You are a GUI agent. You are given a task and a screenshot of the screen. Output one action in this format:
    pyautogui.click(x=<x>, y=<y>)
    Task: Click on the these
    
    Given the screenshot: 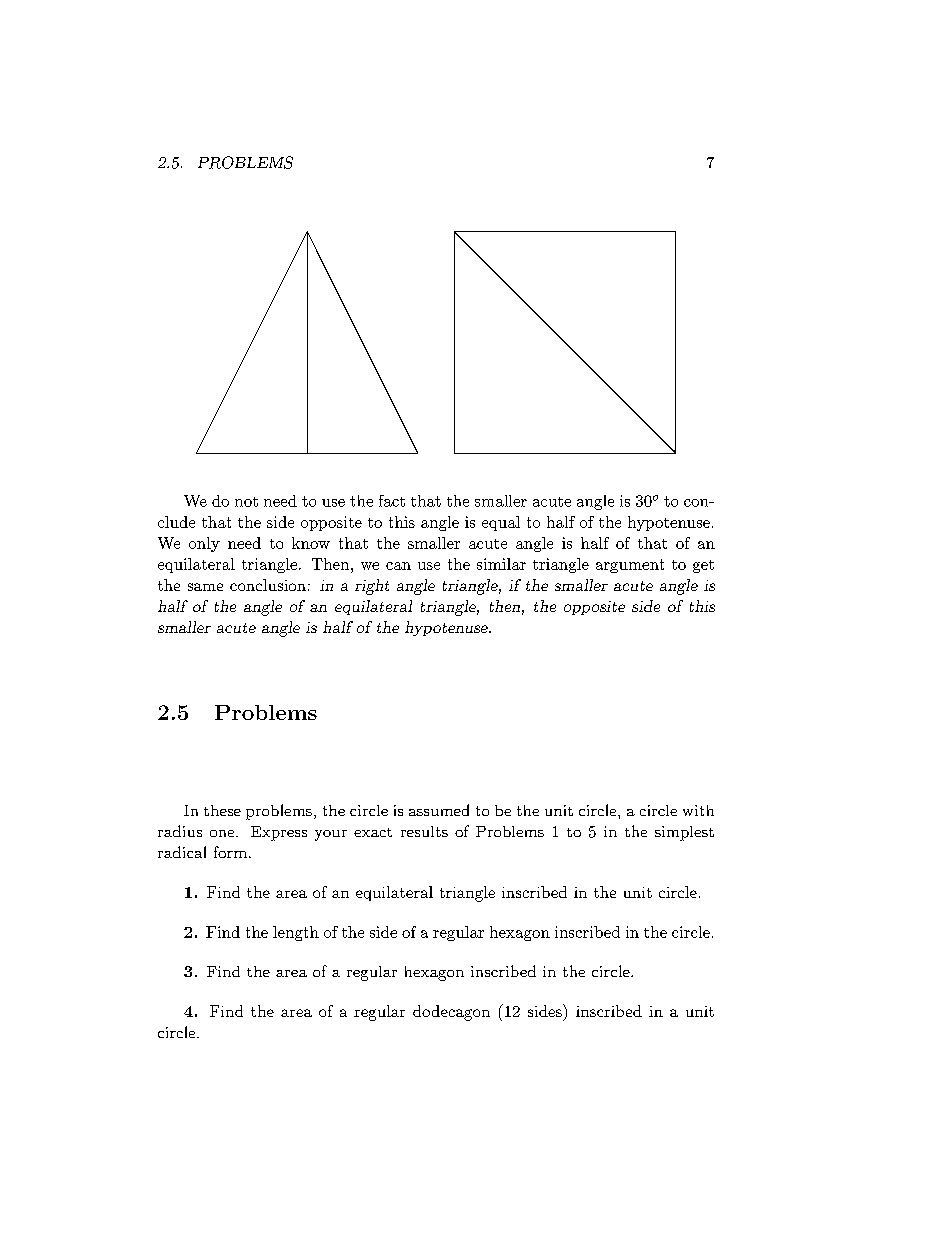 What is the action you would take?
    pyautogui.click(x=222, y=810)
